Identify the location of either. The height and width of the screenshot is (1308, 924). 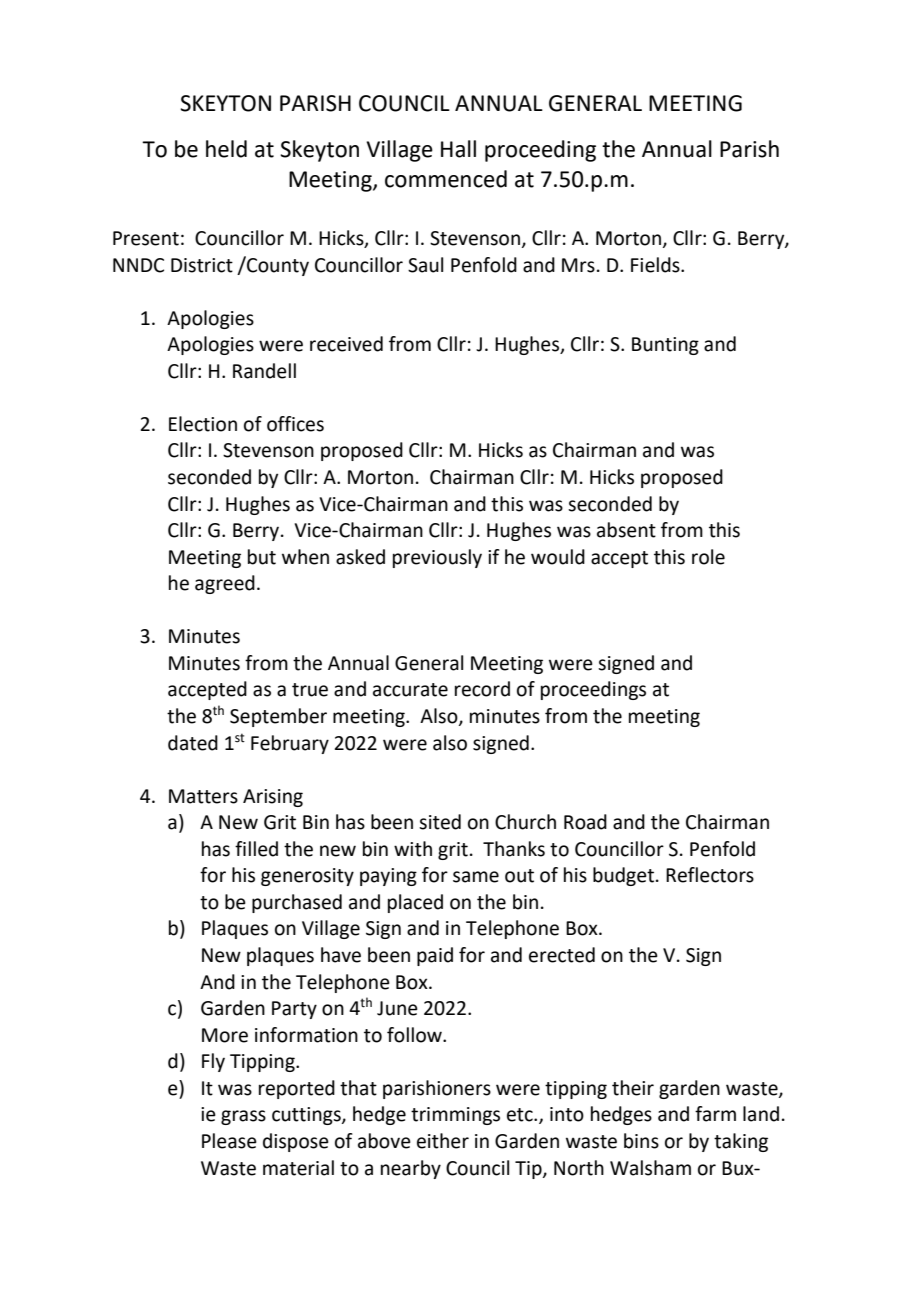
(443, 1141).
